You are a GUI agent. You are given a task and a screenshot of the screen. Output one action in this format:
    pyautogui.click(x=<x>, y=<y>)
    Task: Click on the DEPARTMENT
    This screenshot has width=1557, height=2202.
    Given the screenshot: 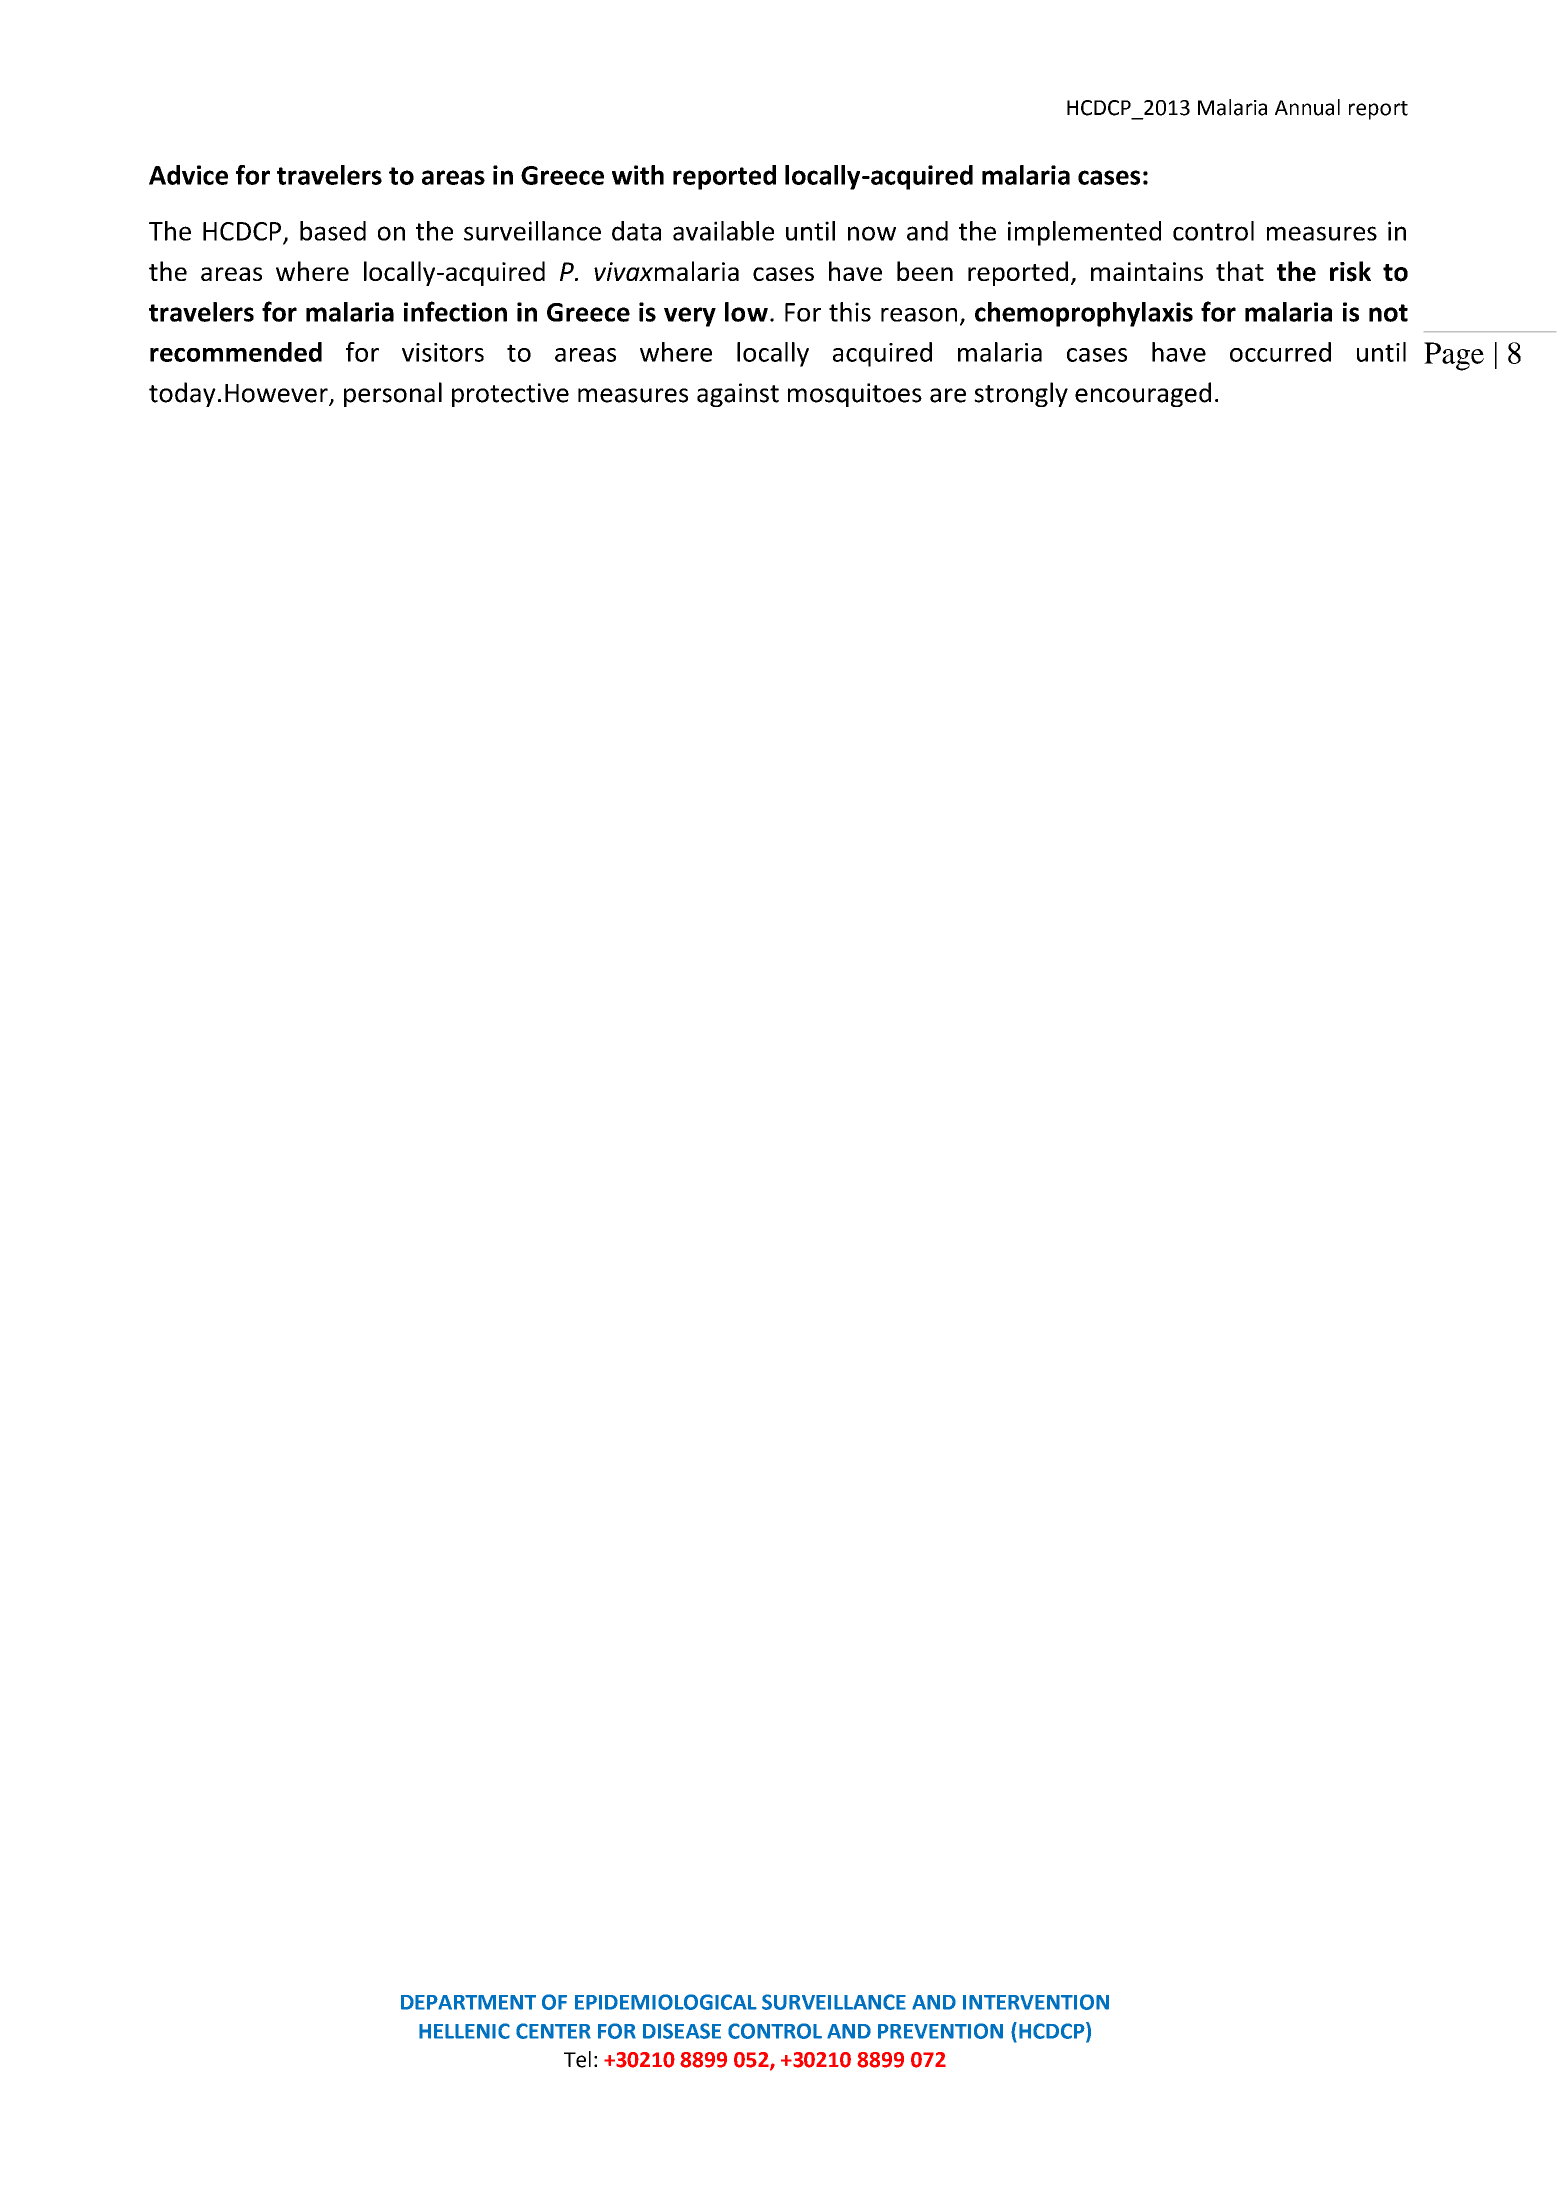 What is the action you would take?
    pyautogui.click(x=468, y=2002)
